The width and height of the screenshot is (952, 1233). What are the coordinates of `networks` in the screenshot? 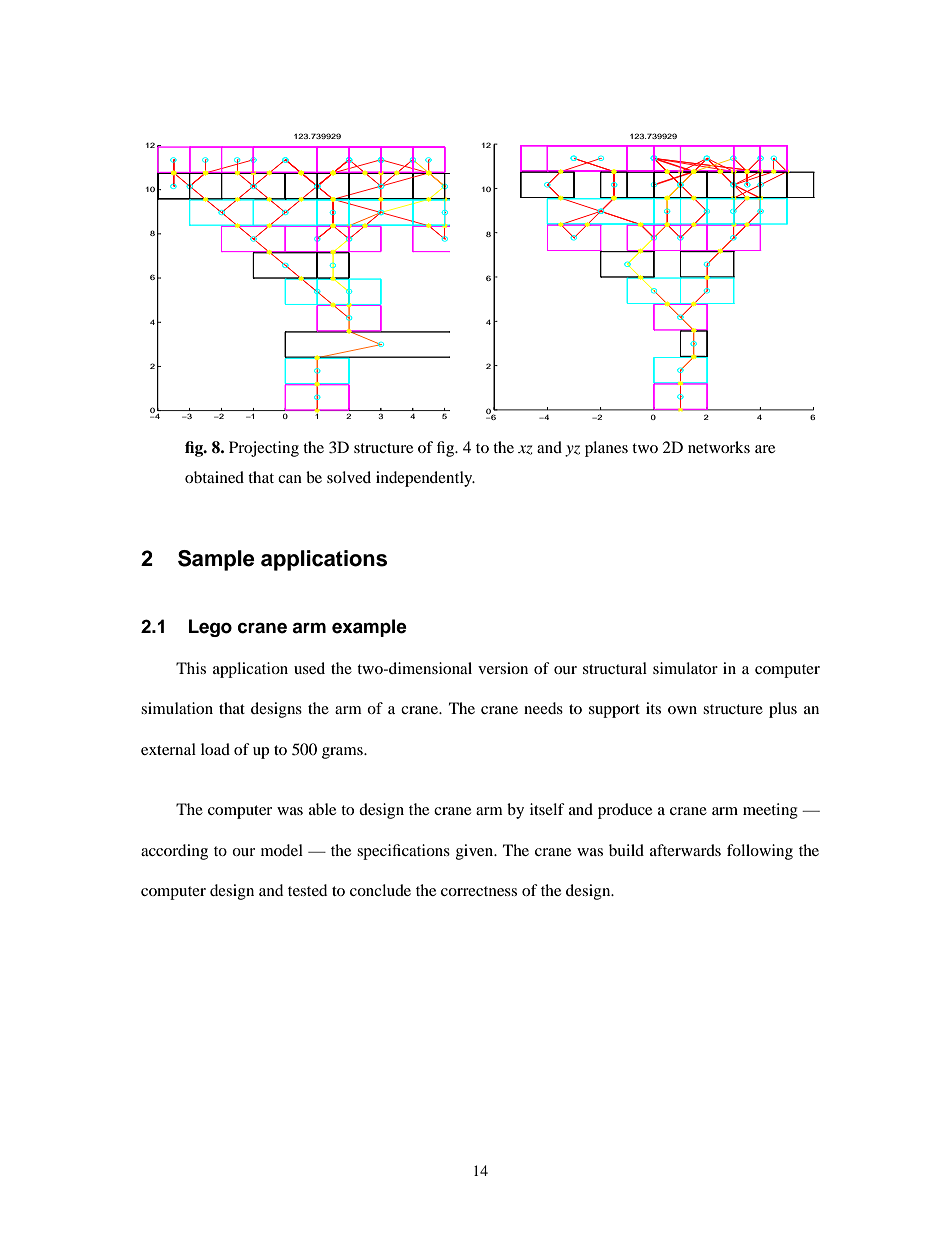 It's located at (719, 447).
